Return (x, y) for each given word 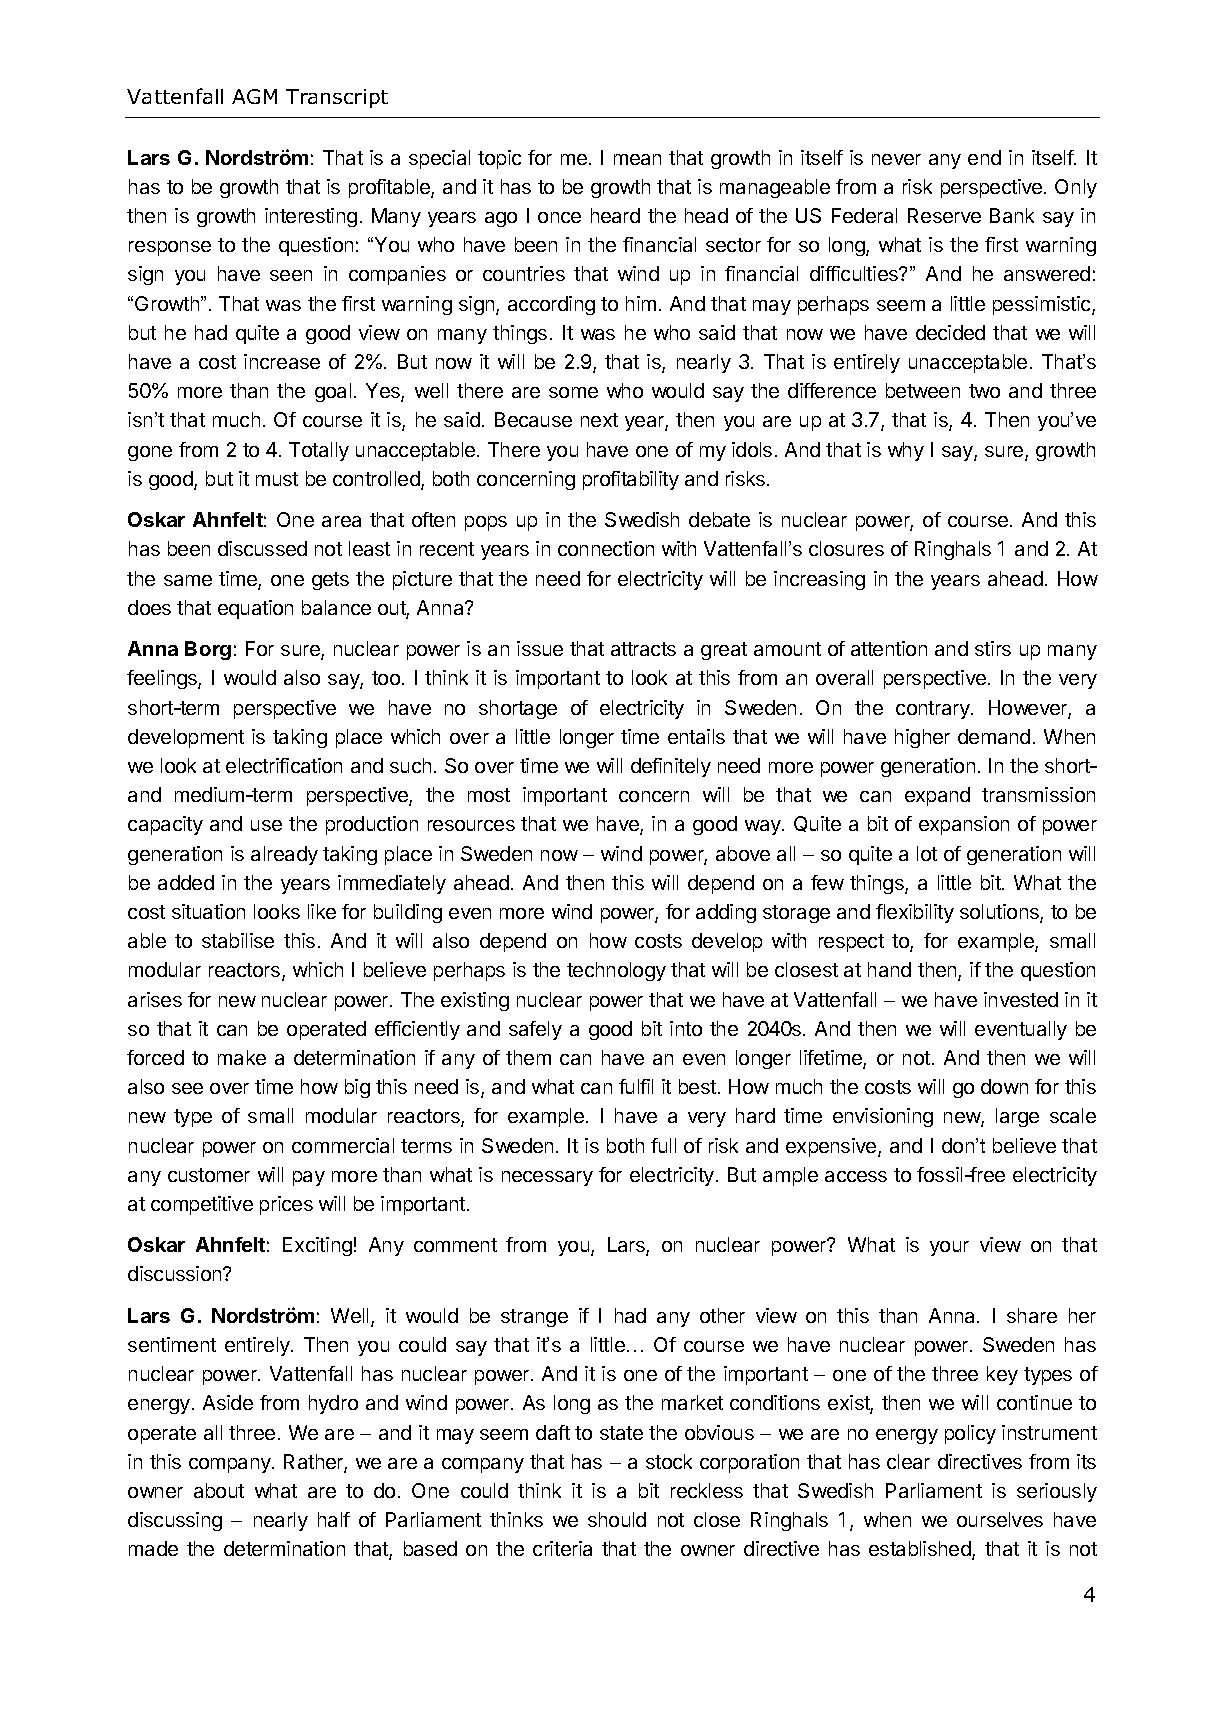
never (896, 159)
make (242, 1057)
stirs (993, 648)
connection (606, 548)
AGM (254, 96)
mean (637, 159)
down (1004, 1086)
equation (255, 609)
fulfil (636, 1086)
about (219, 1490)
